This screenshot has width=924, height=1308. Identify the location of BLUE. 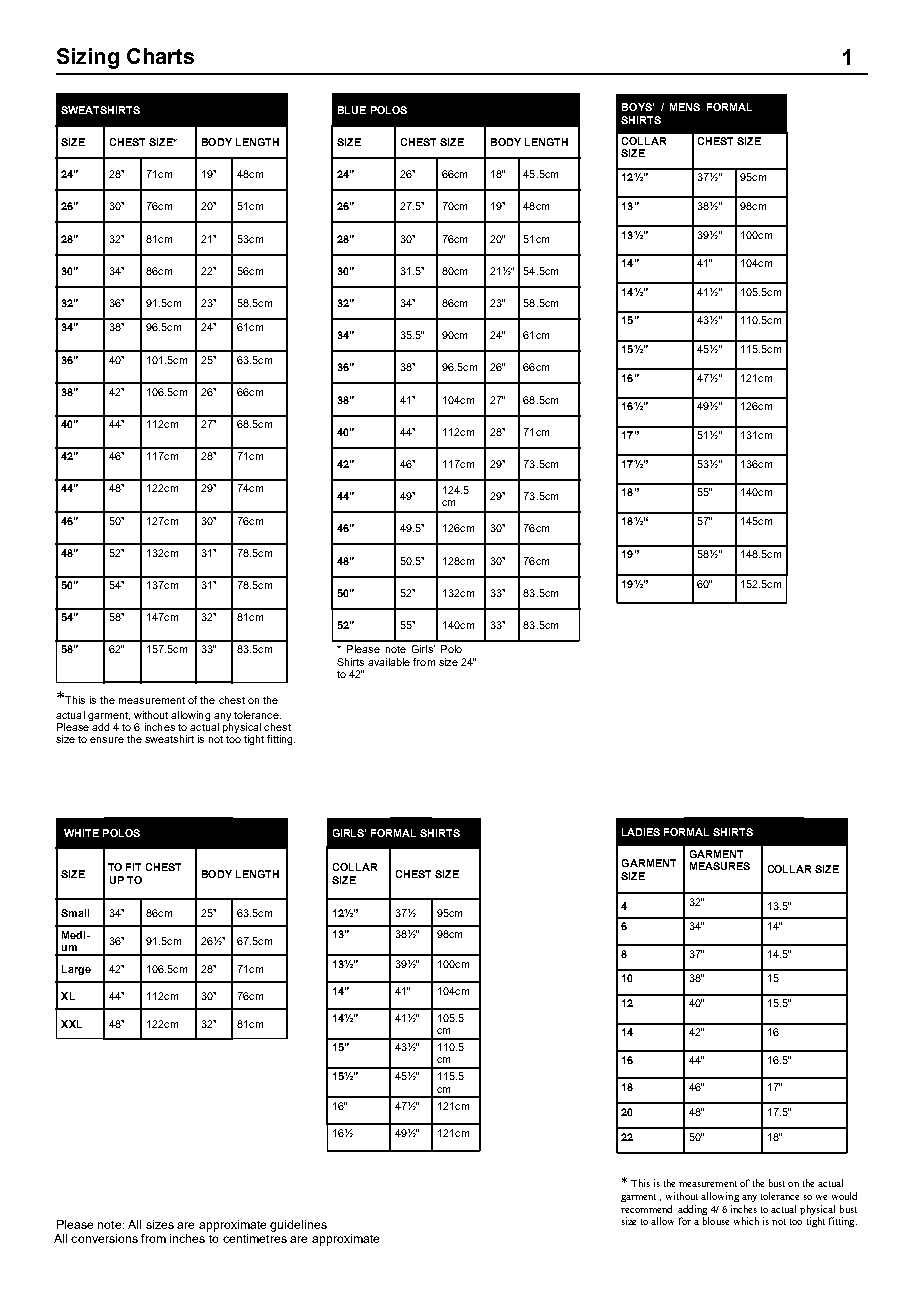
(352, 110).
